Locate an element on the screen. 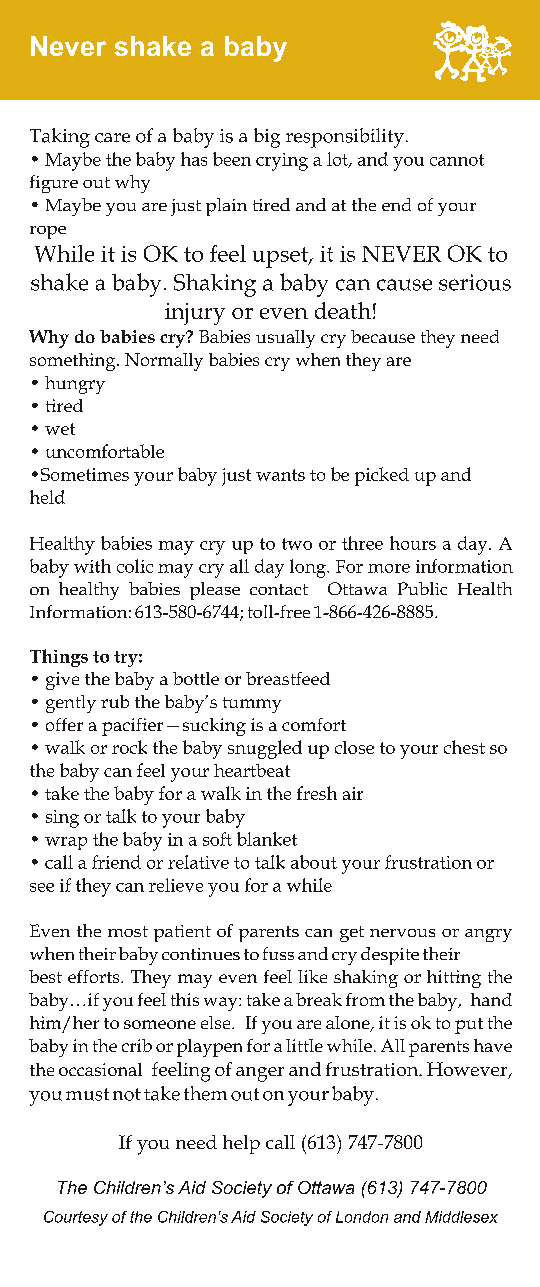 The width and height of the screenshot is (540, 1287). Courtesy is located at coordinates (76, 1218).
